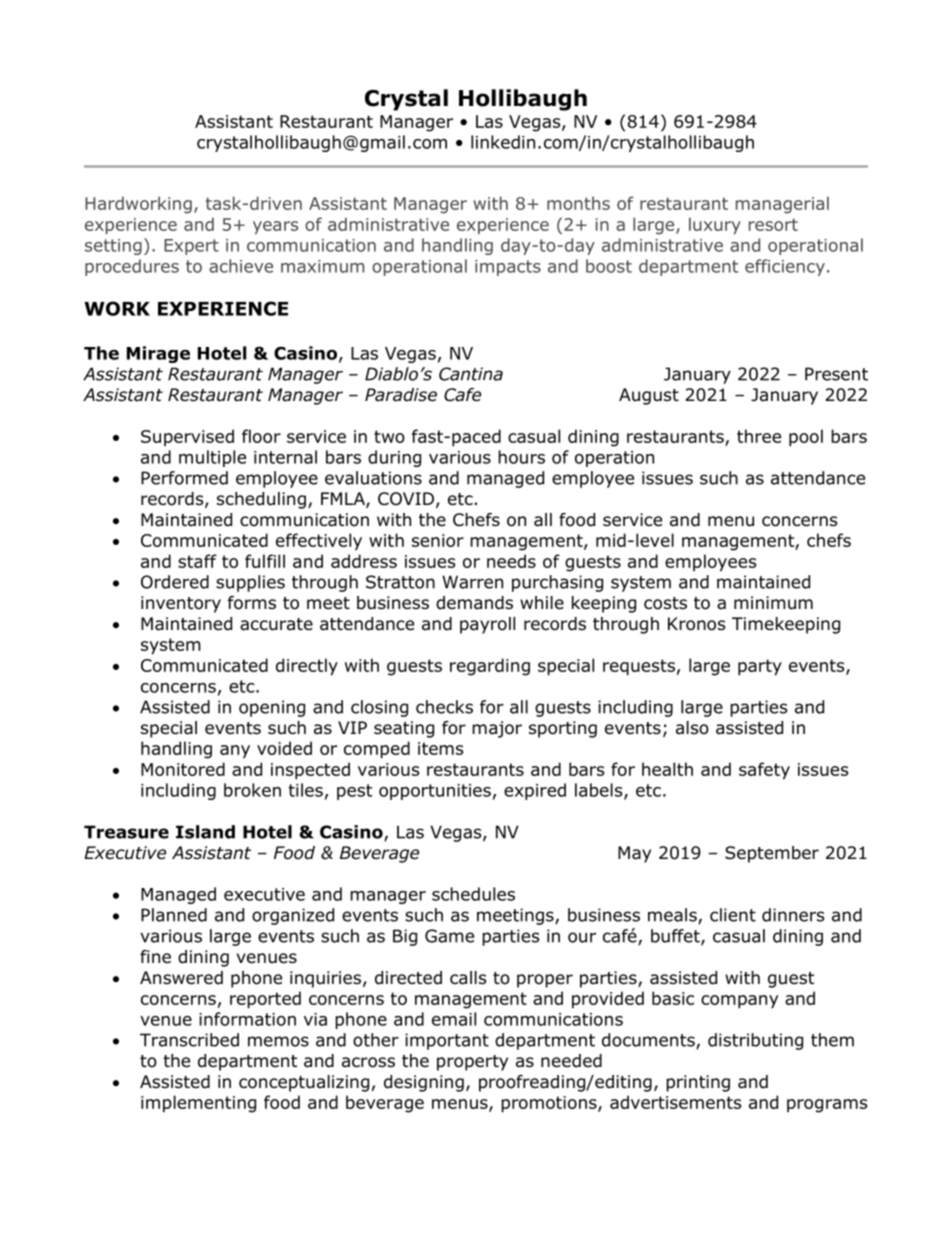 This screenshot has height=1233, width=952. I want to click on impacts, so click(508, 268).
